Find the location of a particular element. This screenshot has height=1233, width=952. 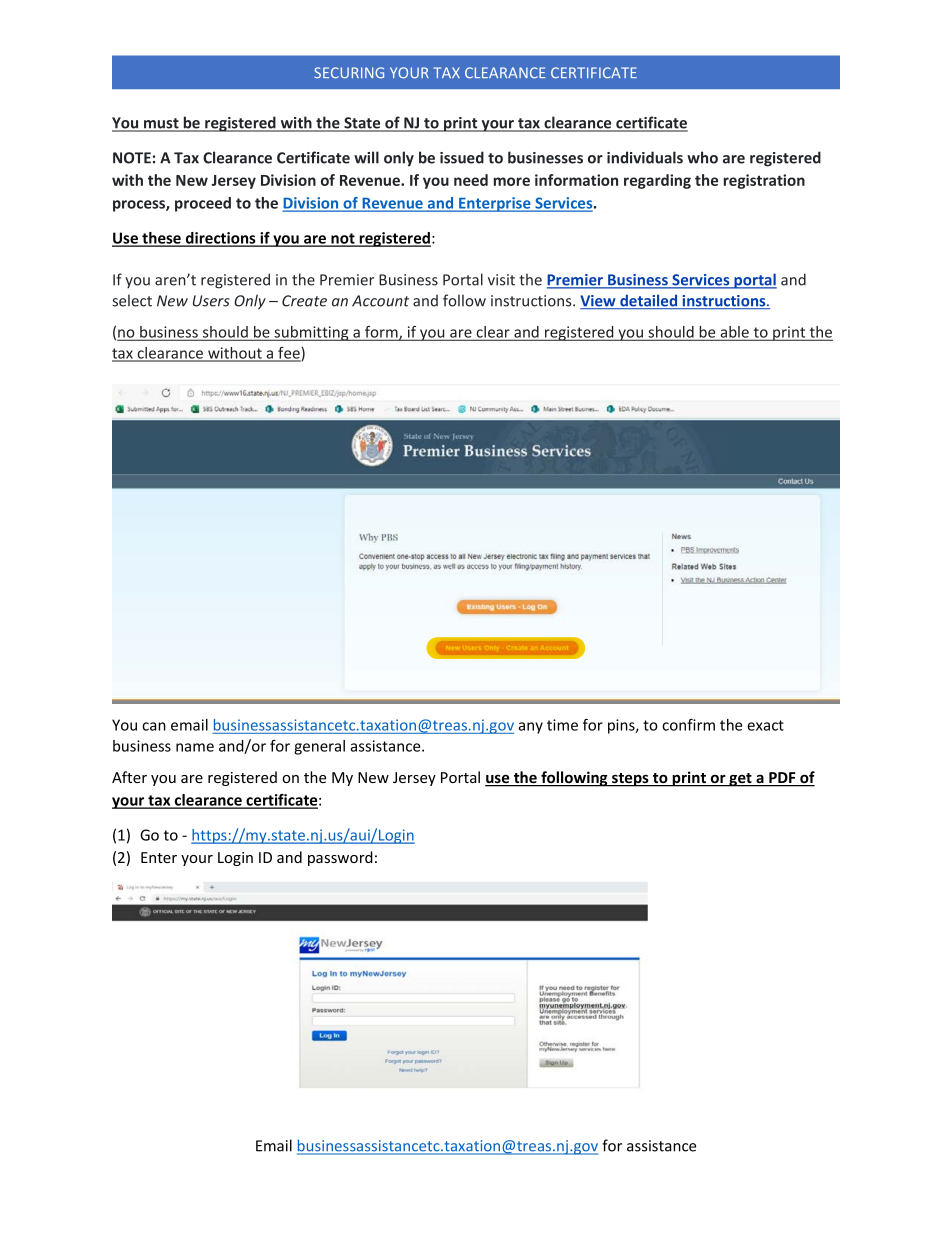

must is located at coordinates (161, 124).
